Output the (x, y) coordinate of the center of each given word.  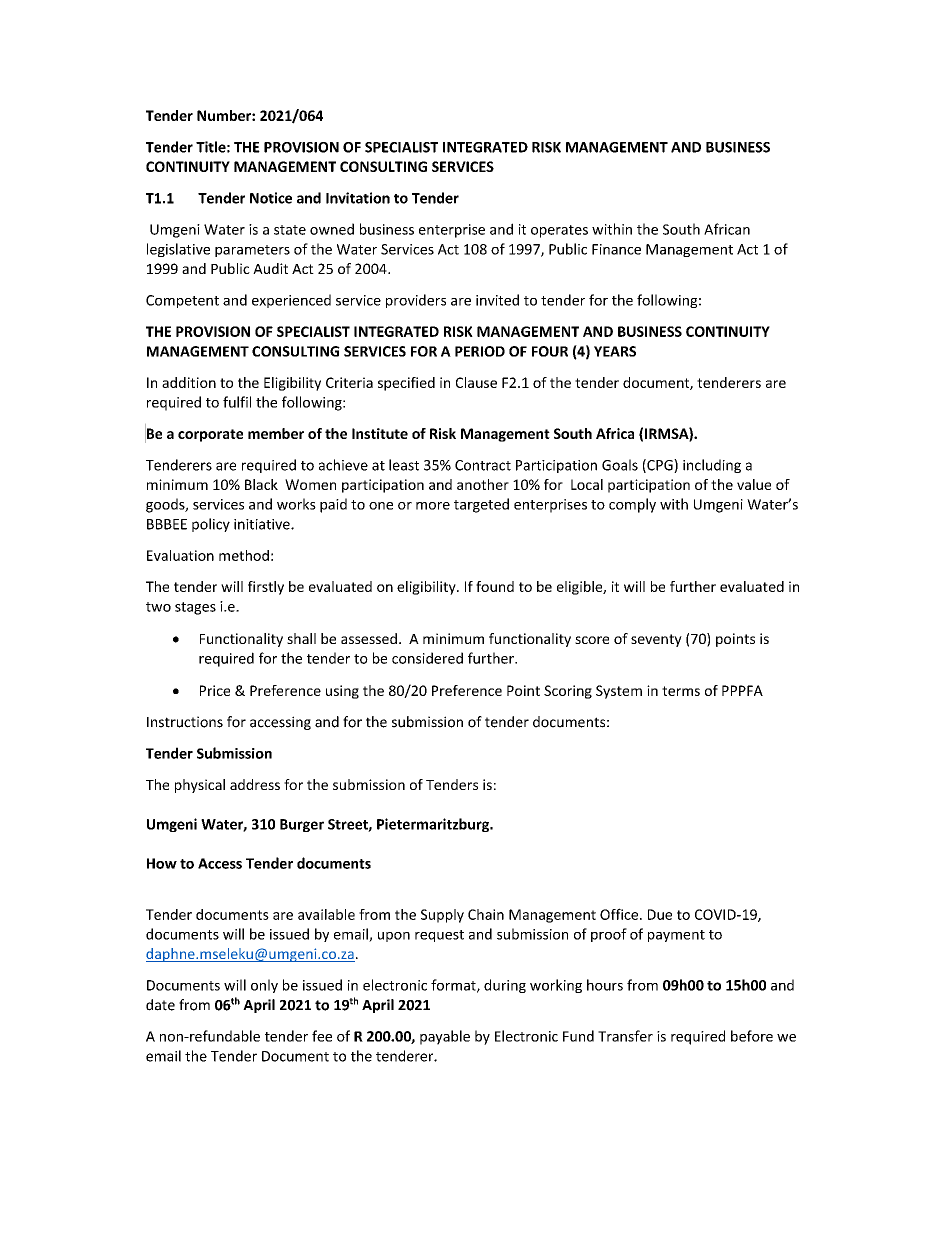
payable (445, 1037)
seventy (656, 640)
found (495, 586)
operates (559, 231)
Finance (616, 249)
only (264, 986)
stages (195, 608)
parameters (252, 251)
